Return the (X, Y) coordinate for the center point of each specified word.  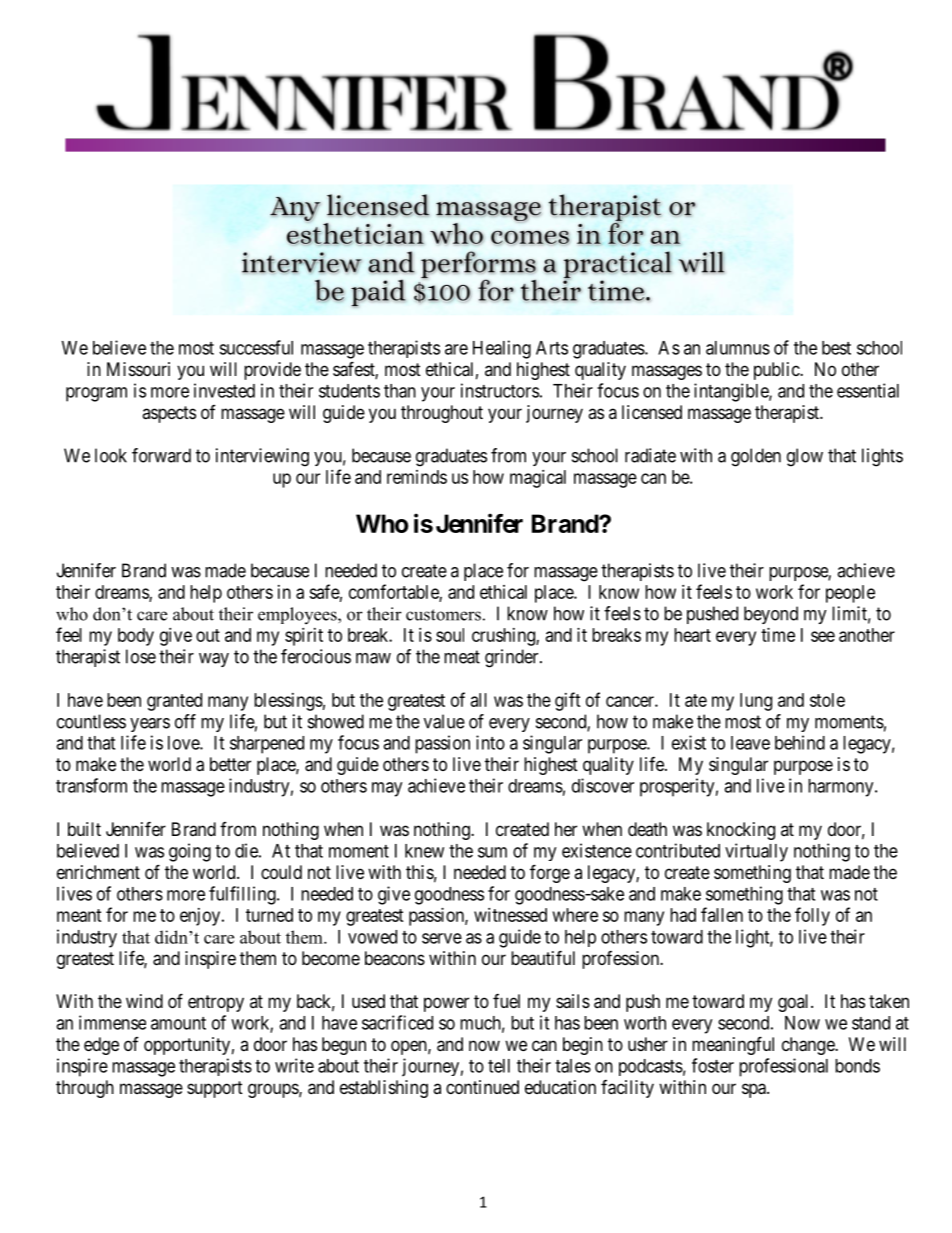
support (215, 1089)
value (444, 721)
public (777, 371)
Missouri (138, 369)
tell (499, 1066)
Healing (502, 349)
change (809, 1046)
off (185, 721)
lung (756, 702)
